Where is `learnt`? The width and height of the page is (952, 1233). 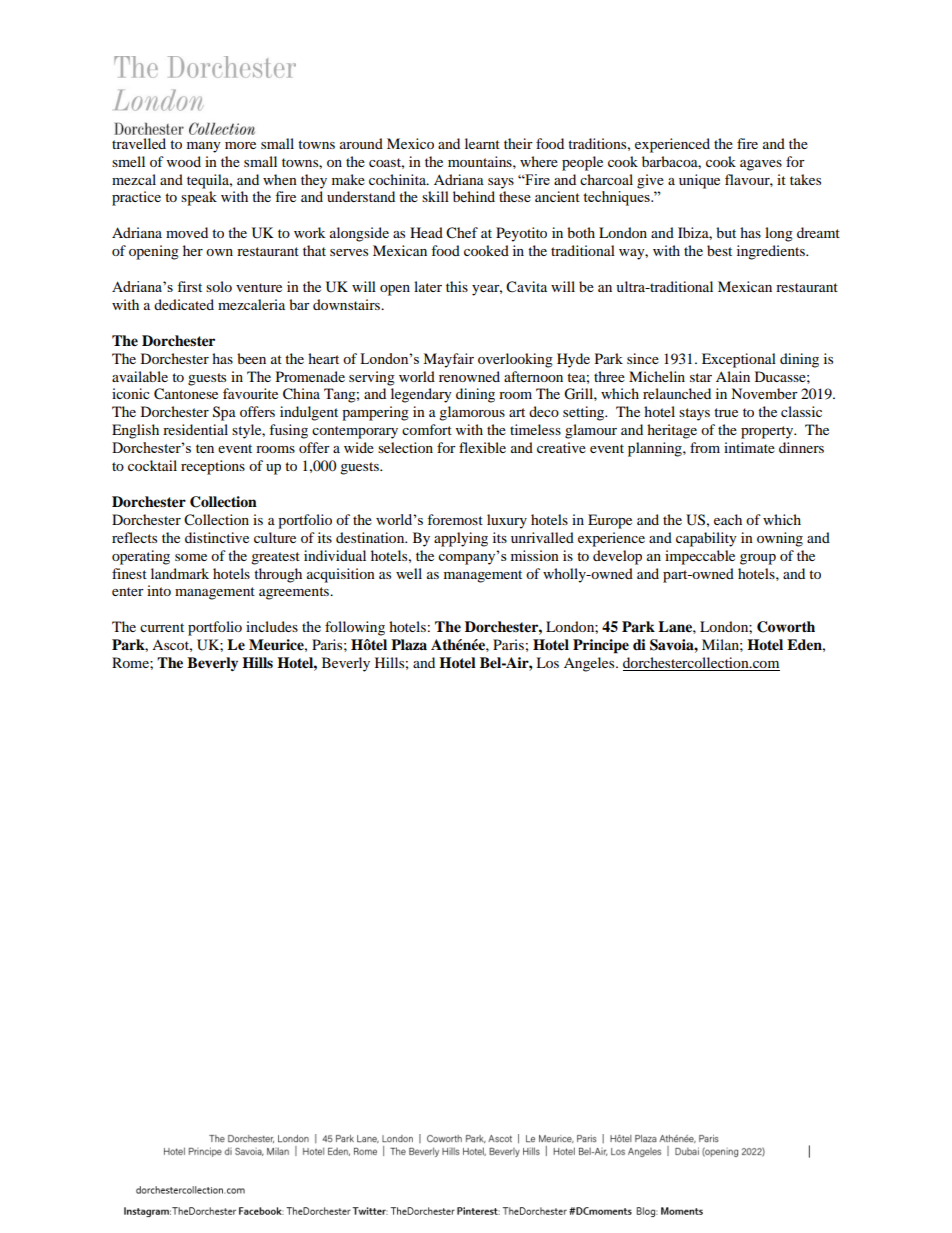
learnt is located at coordinates (482, 143).
